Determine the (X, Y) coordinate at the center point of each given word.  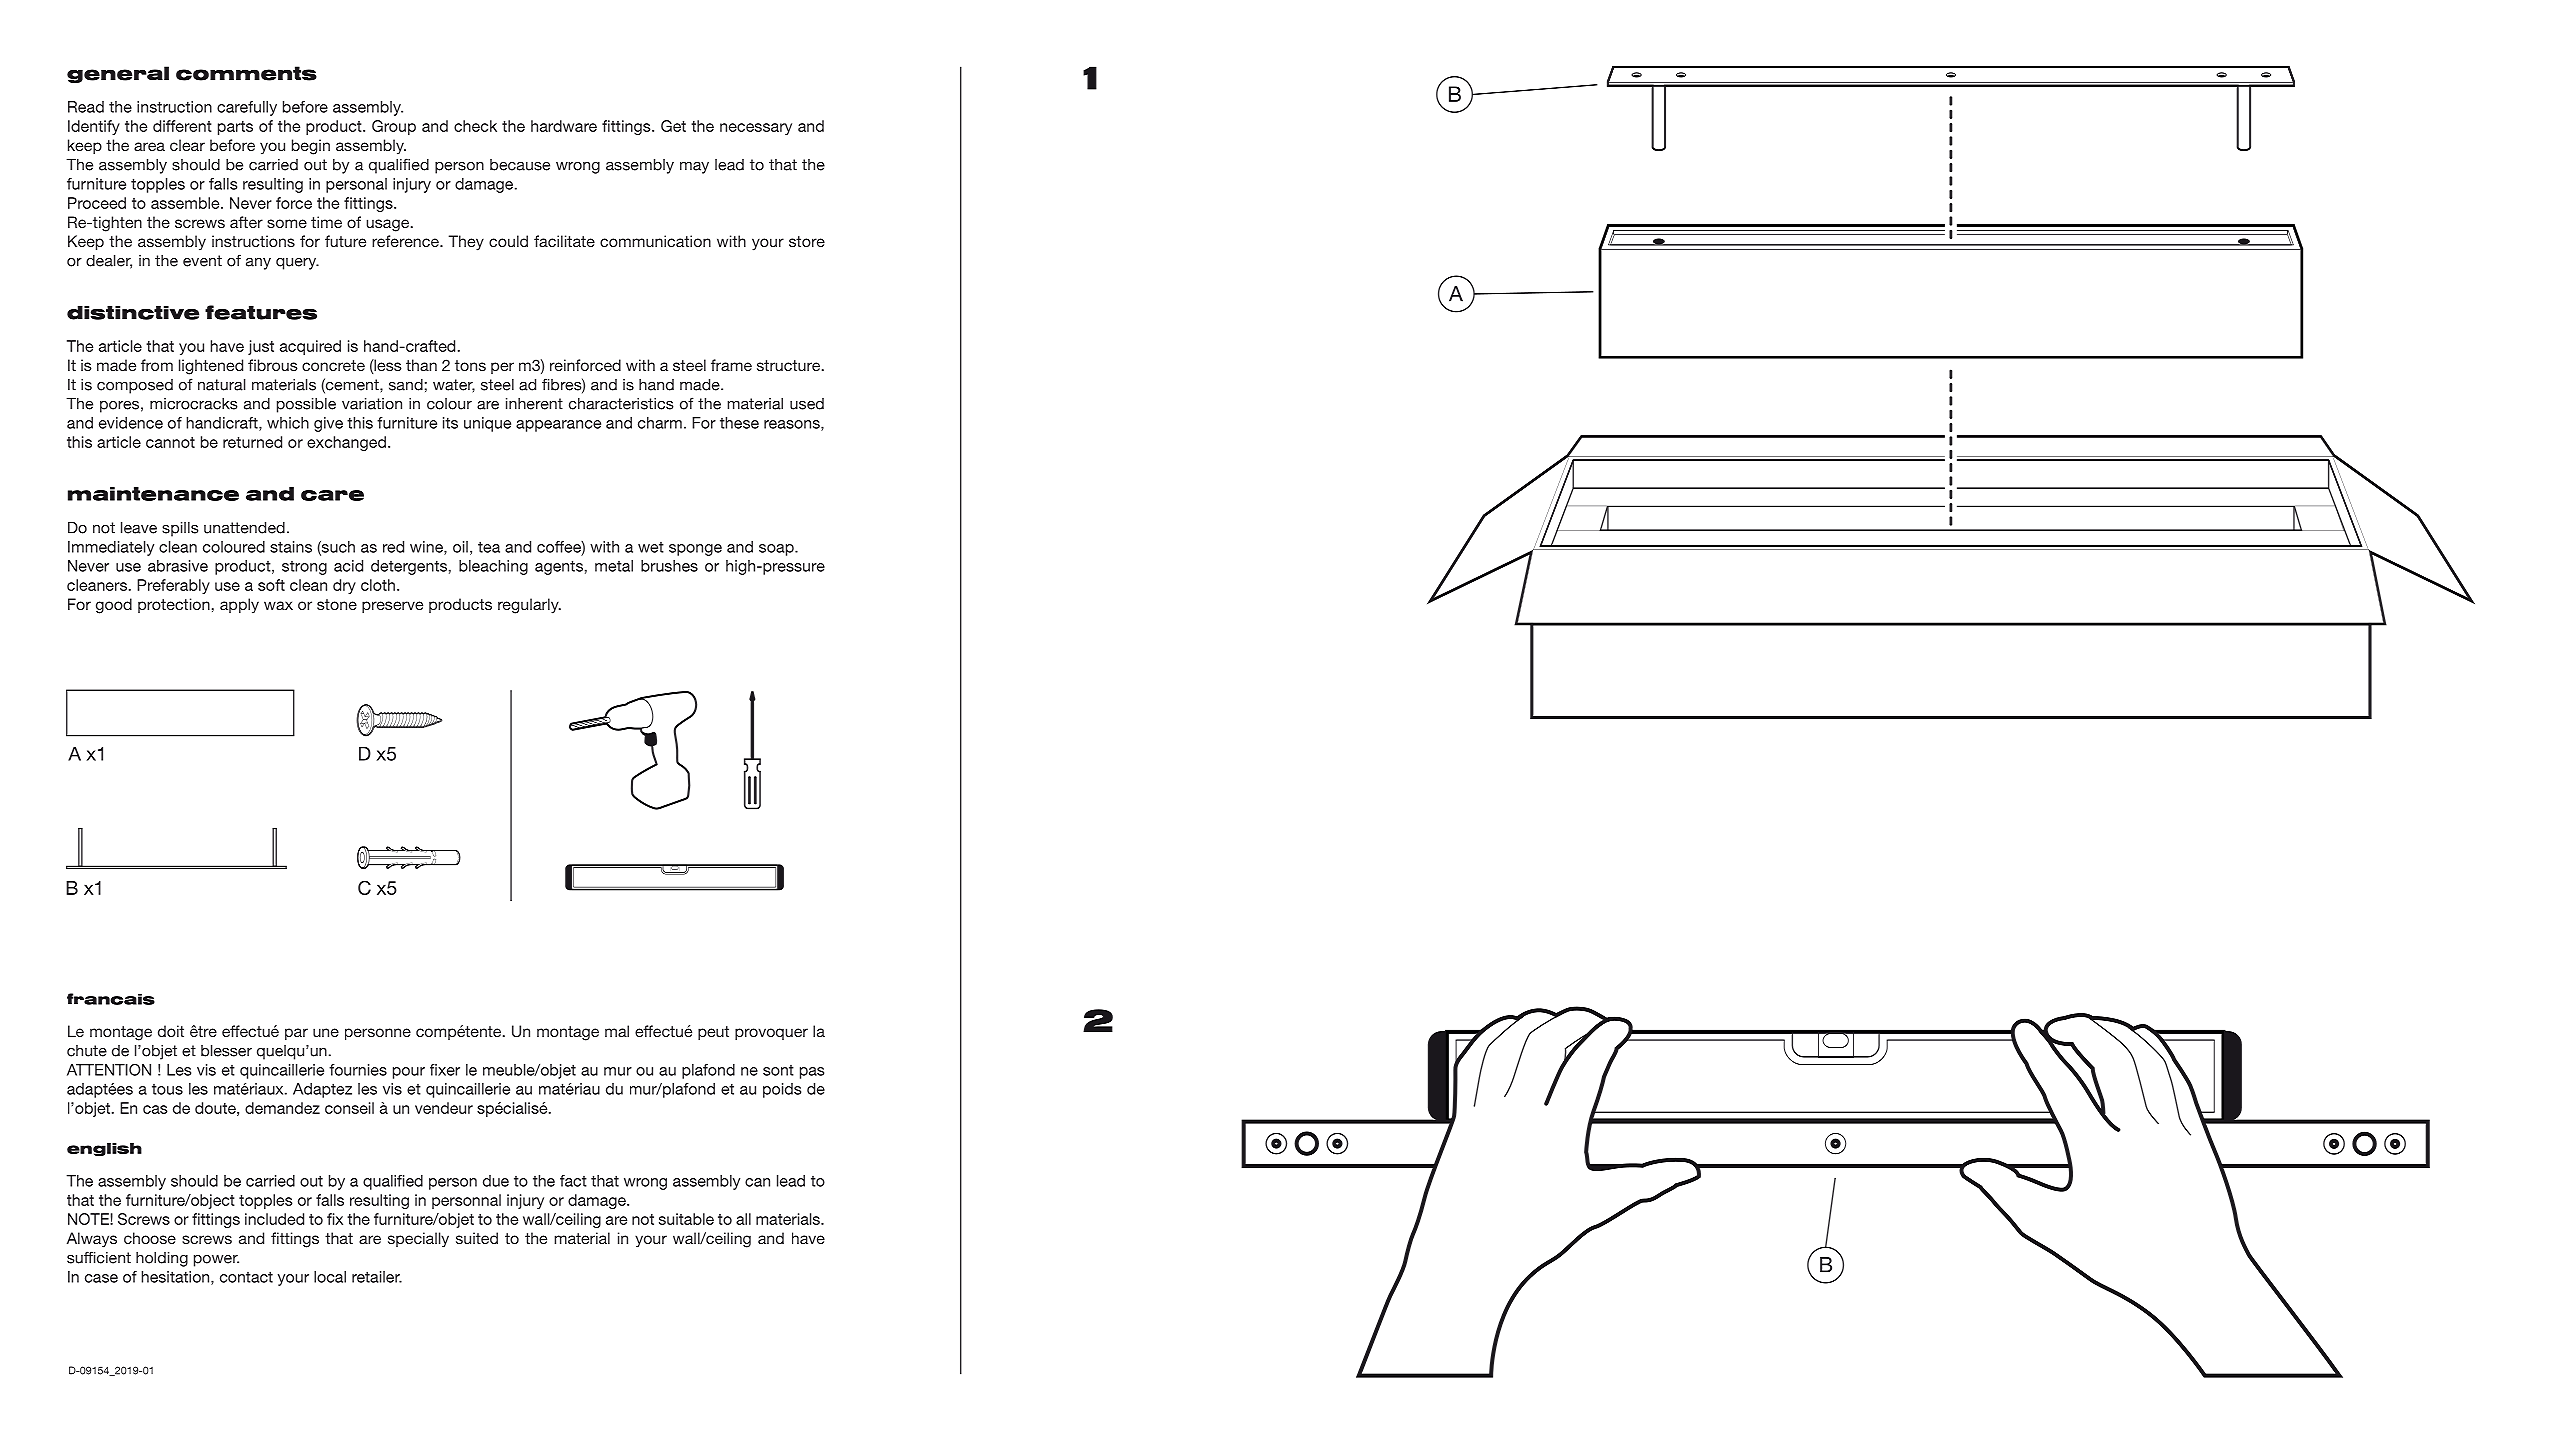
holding (162, 1259)
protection (174, 605)
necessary (756, 129)
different (182, 126)
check (475, 126)
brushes (669, 566)
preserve (392, 607)
